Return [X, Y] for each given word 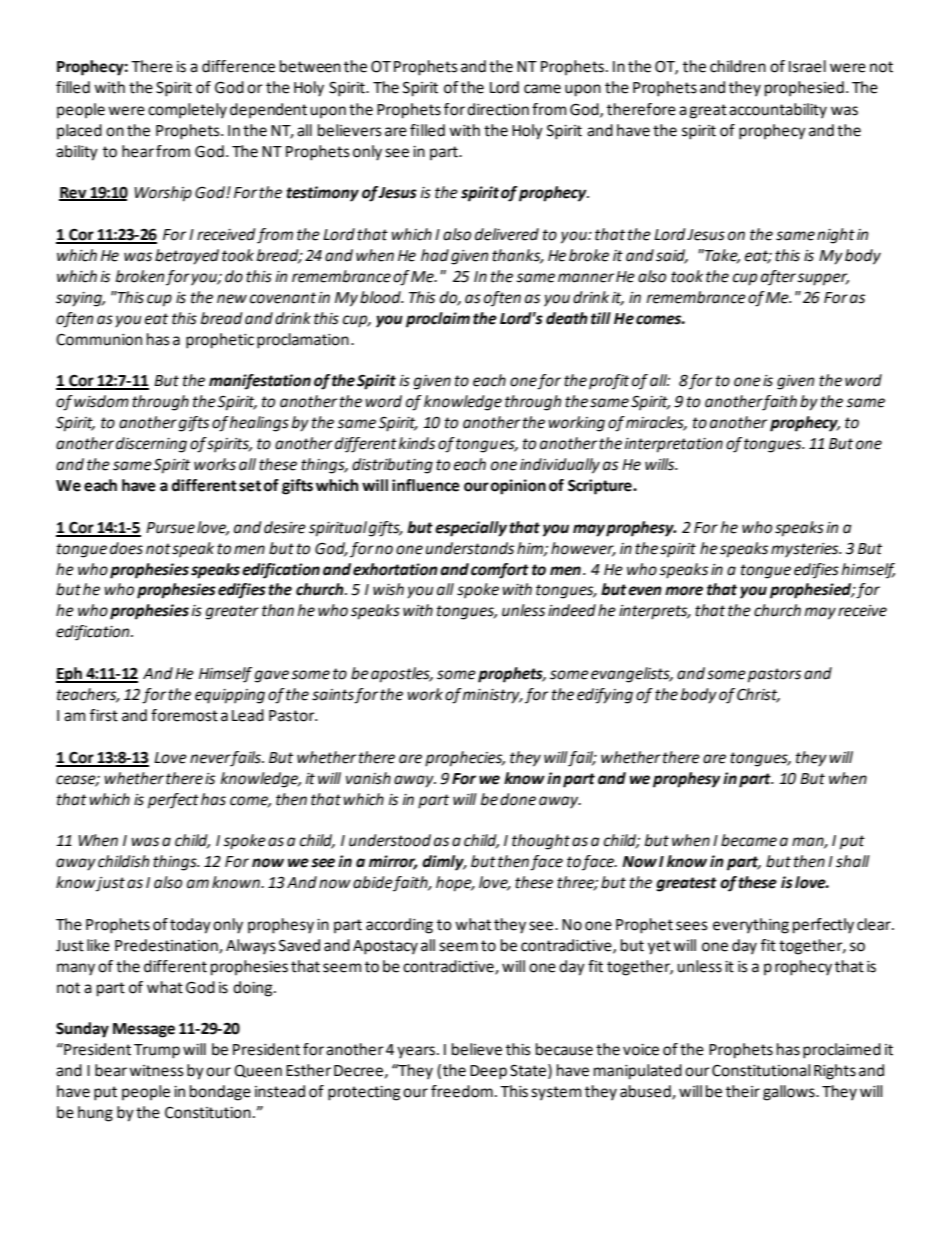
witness [156, 1071]
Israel [807, 66]
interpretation [674, 445]
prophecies [465, 759]
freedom [462, 1091]
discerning [151, 445]
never [210, 760]
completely [187, 111]
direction [498, 109]
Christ [758, 695]
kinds [417, 443]
